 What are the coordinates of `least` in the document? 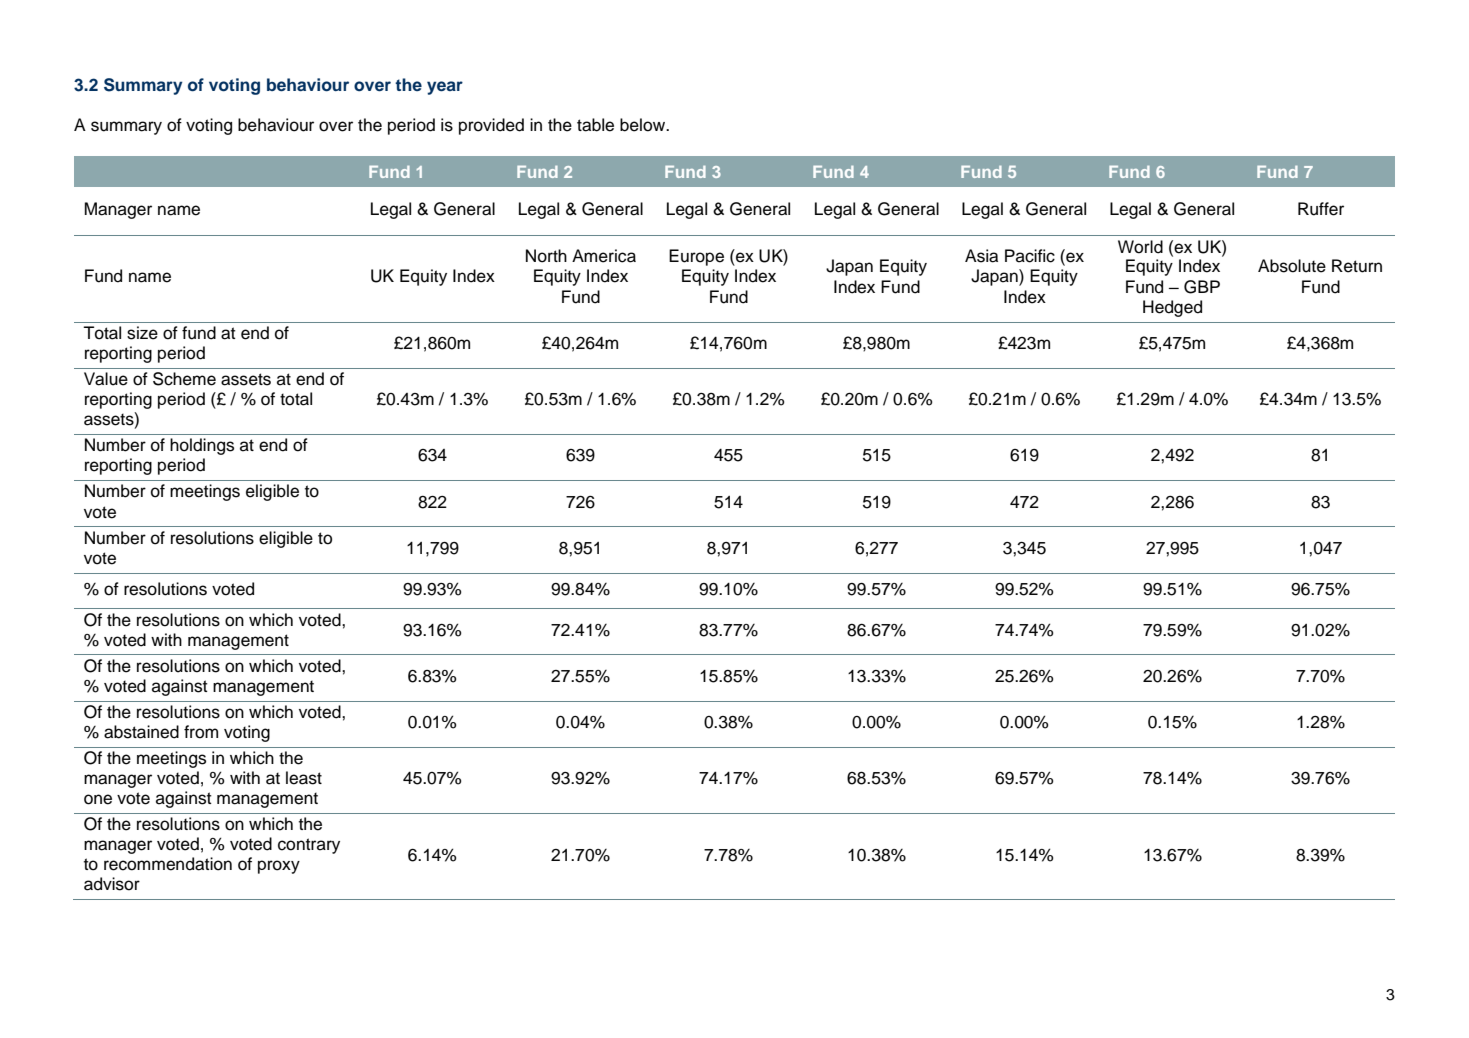 It's located at (304, 778).
